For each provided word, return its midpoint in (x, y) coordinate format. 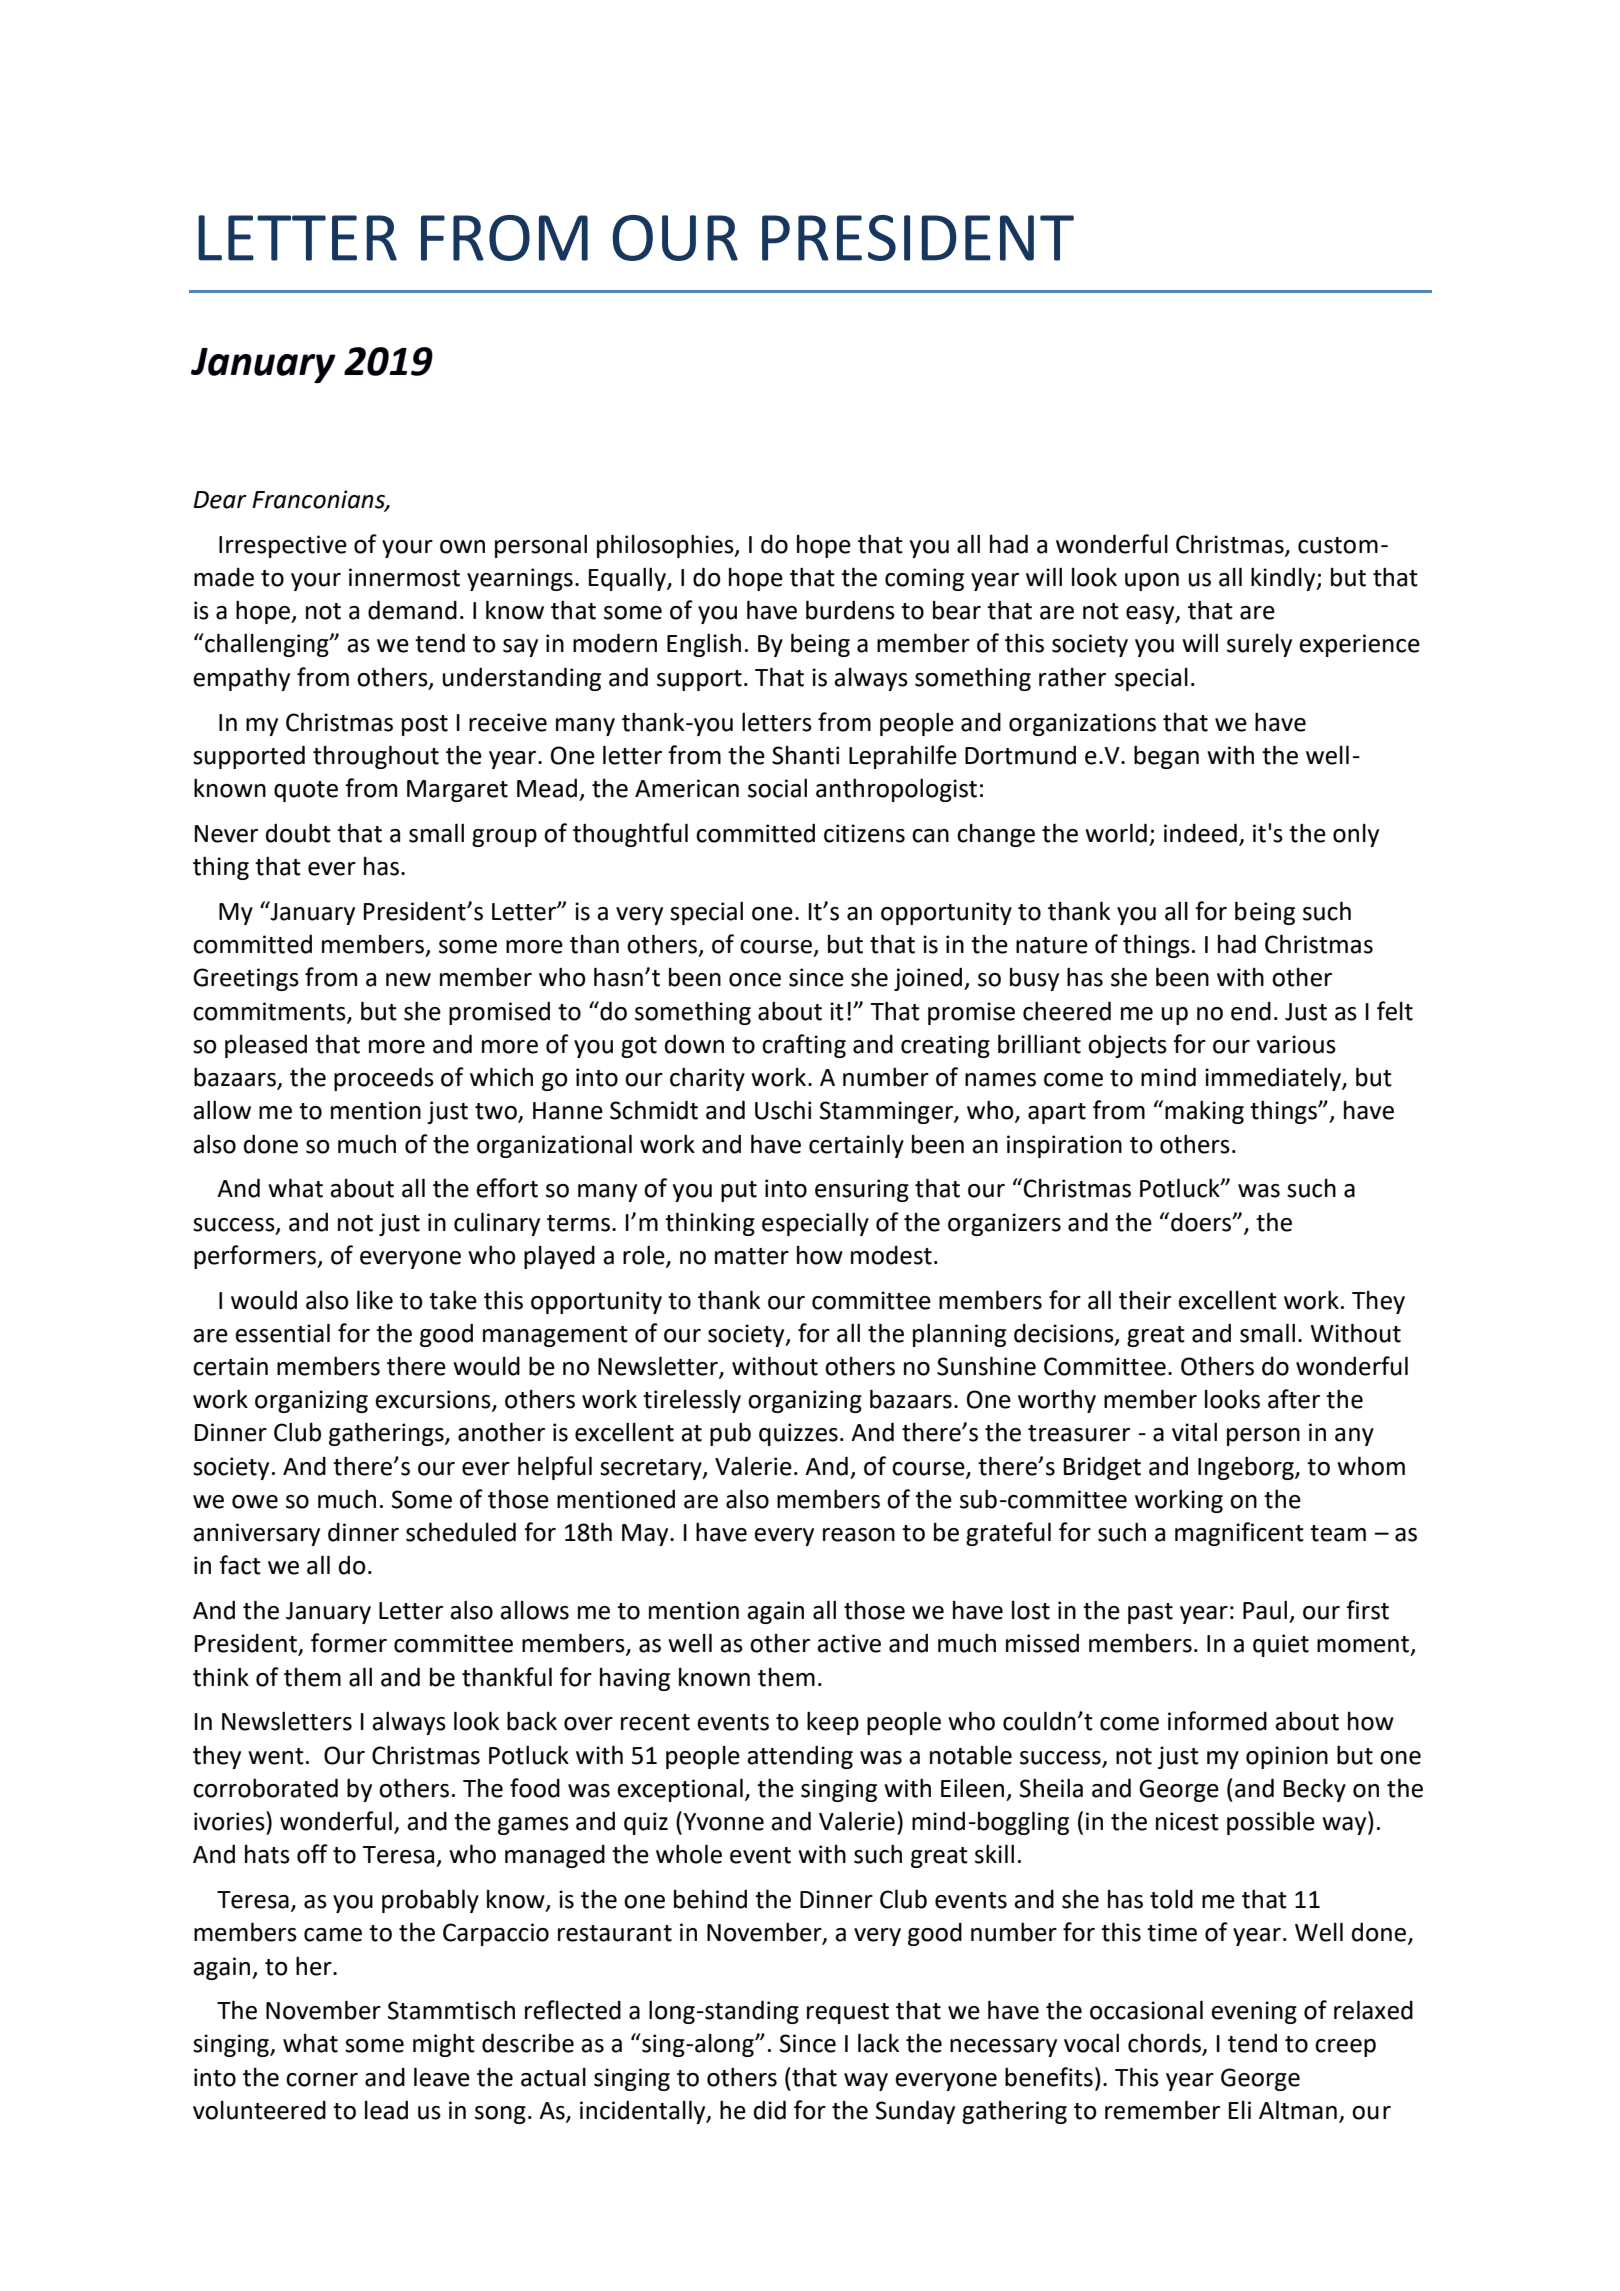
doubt (298, 833)
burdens (850, 610)
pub (730, 1434)
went (276, 1756)
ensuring (862, 1190)
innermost (404, 577)
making (1204, 1112)
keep (833, 1723)
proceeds (384, 1079)
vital (1194, 1432)
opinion (1287, 1757)
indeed (1200, 833)
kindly (1284, 579)
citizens (864, 833)
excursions (434, 1400)
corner (322, 2080)
